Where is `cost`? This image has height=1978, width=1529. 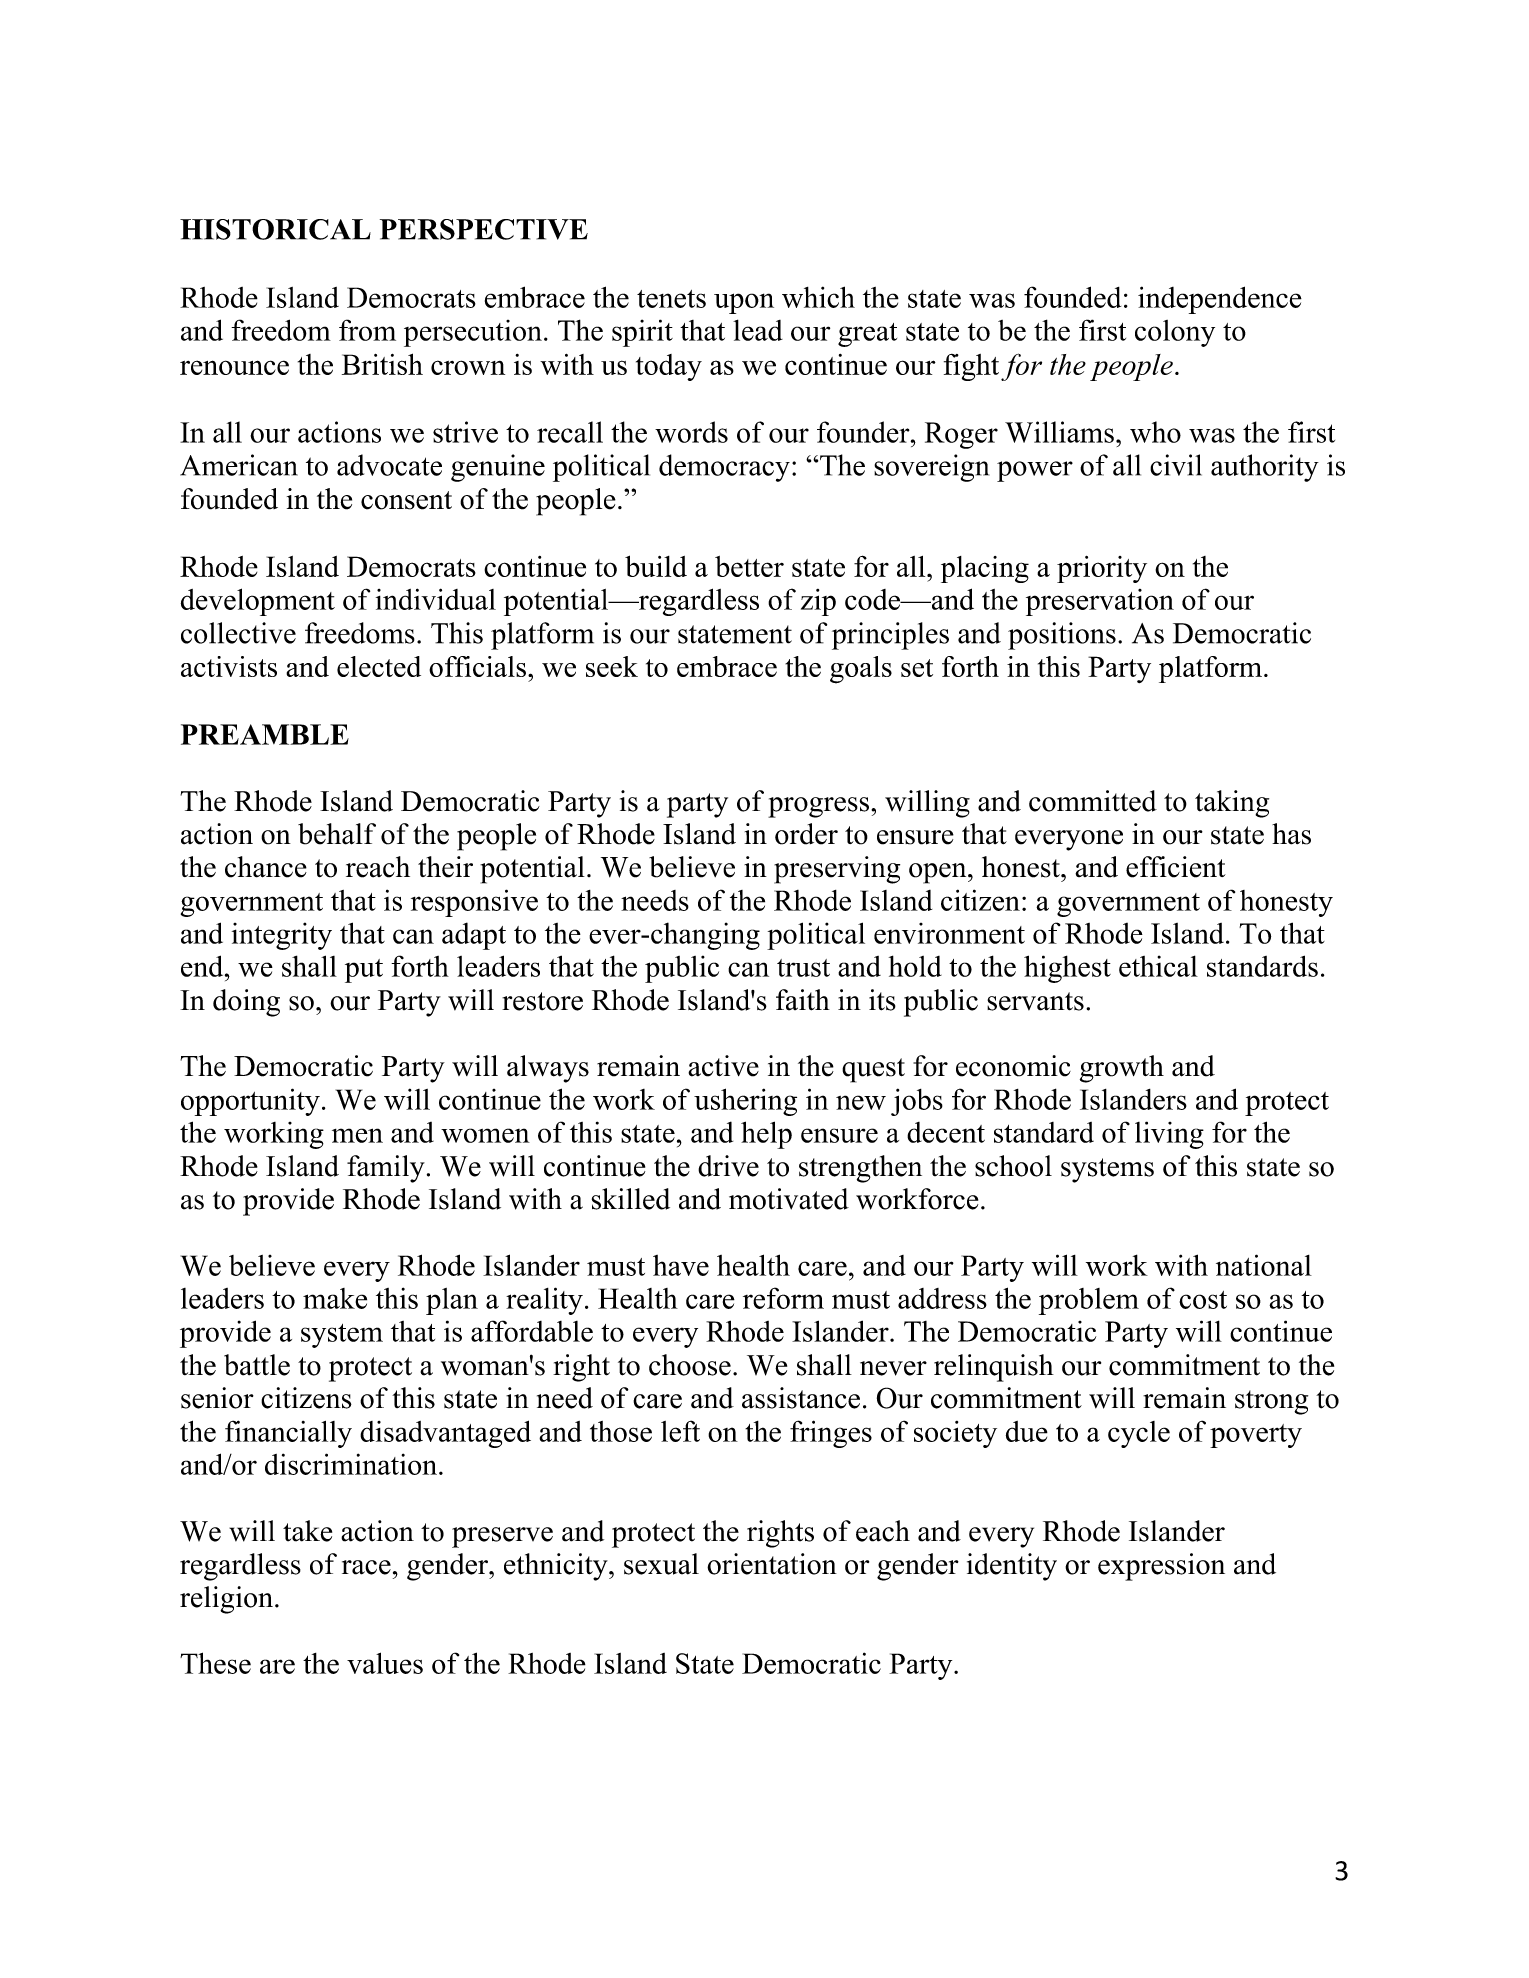 cost is located at coordinates (1203, 1300).
